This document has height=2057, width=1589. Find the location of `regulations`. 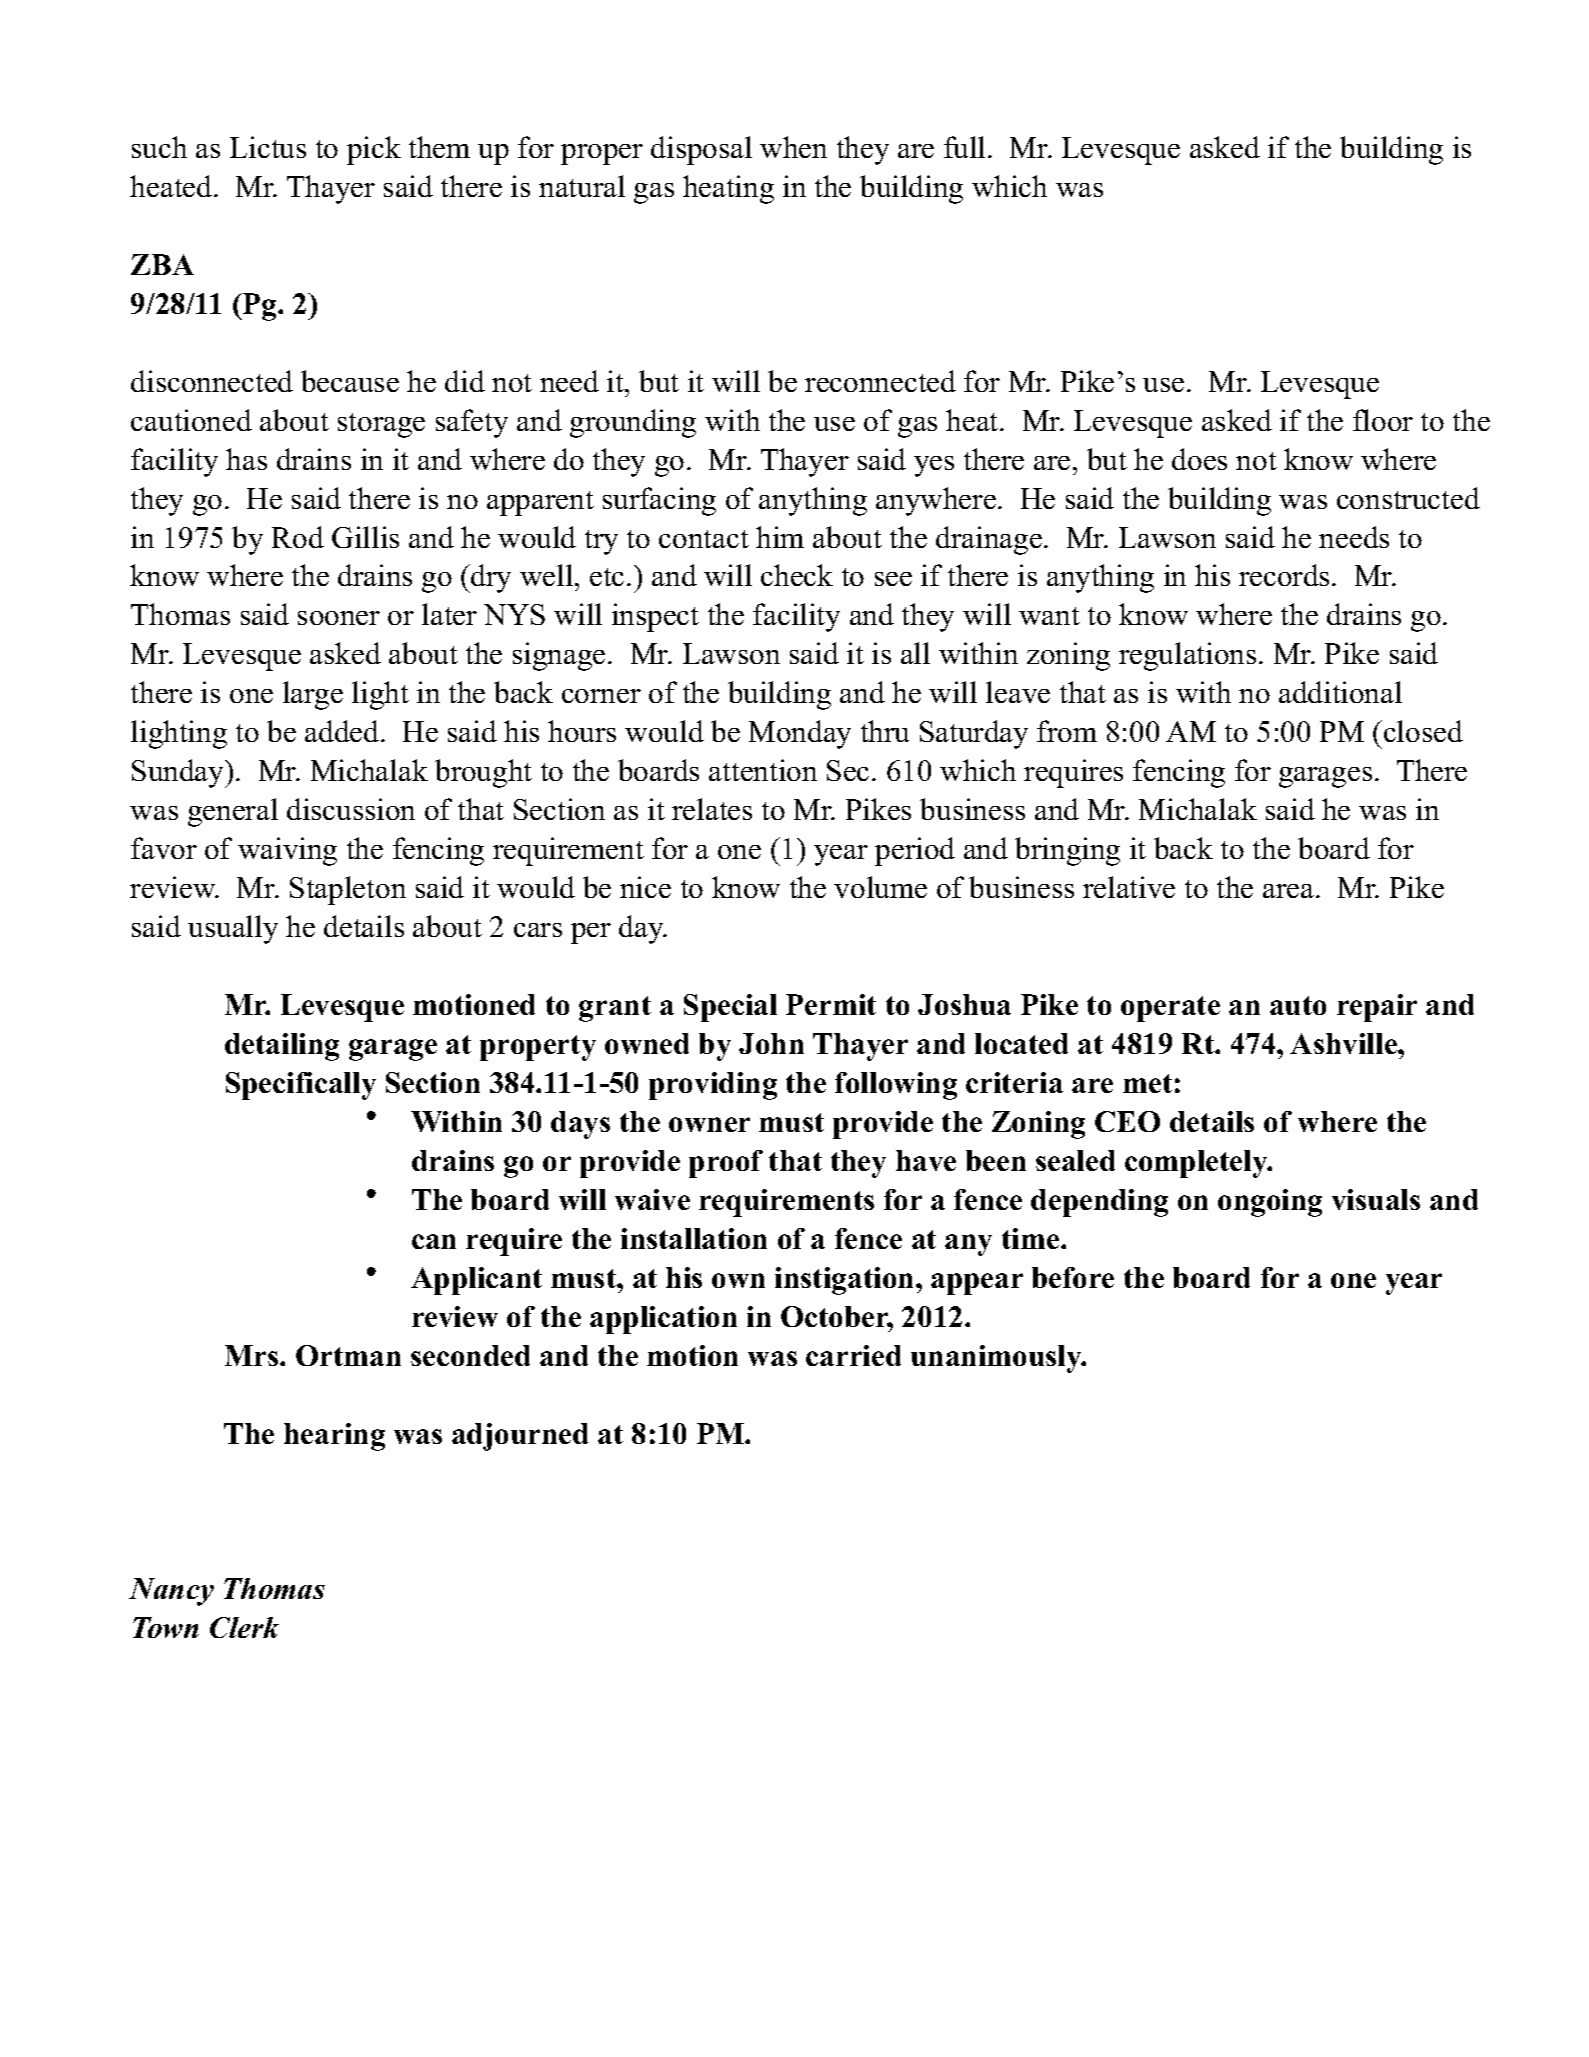

regulations is located at coordinates (1187, 656).
